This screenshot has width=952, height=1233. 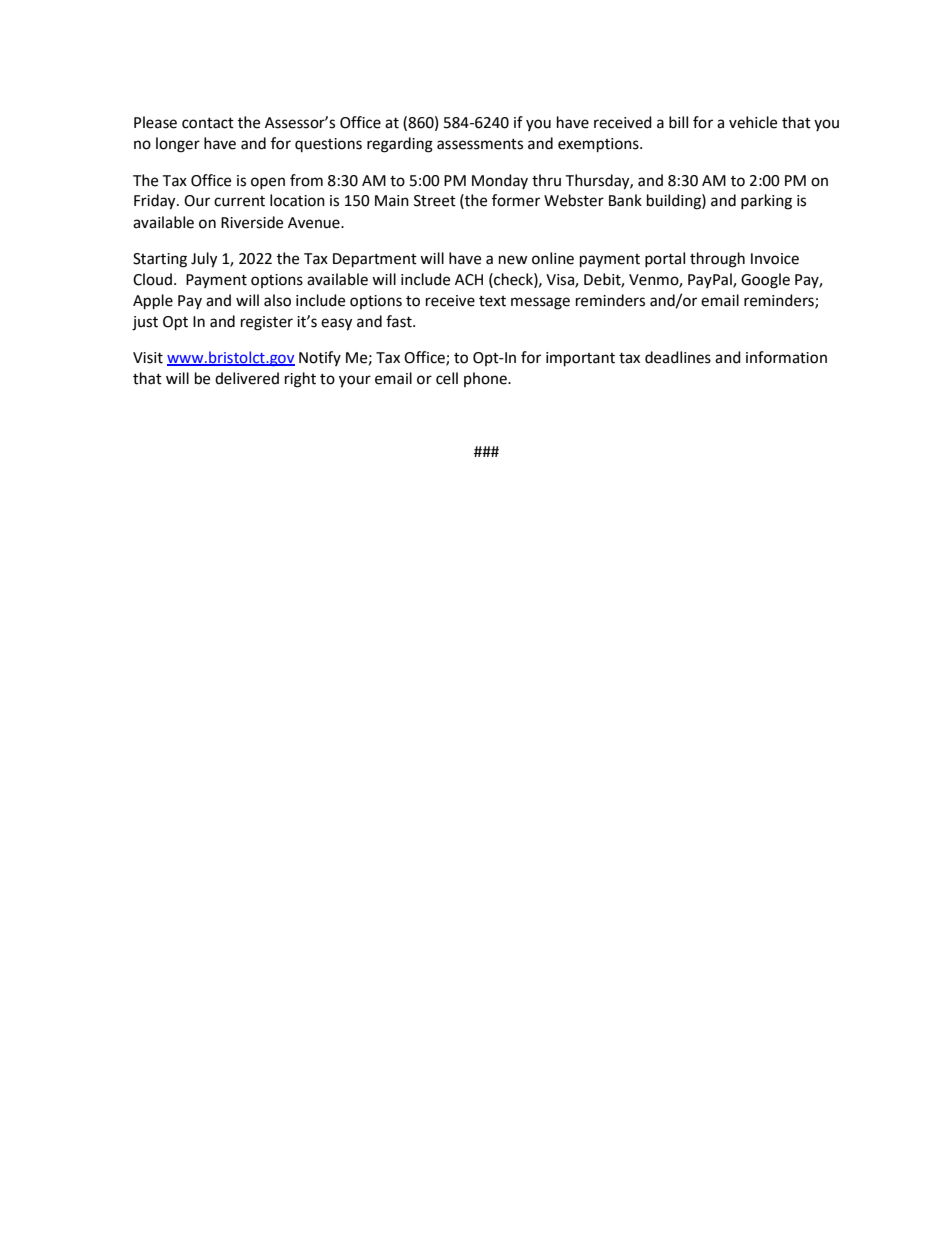 What do you see at coordinates (678, 122) in the screenshot?
I see `bill` at bounding box center [678, 122].
